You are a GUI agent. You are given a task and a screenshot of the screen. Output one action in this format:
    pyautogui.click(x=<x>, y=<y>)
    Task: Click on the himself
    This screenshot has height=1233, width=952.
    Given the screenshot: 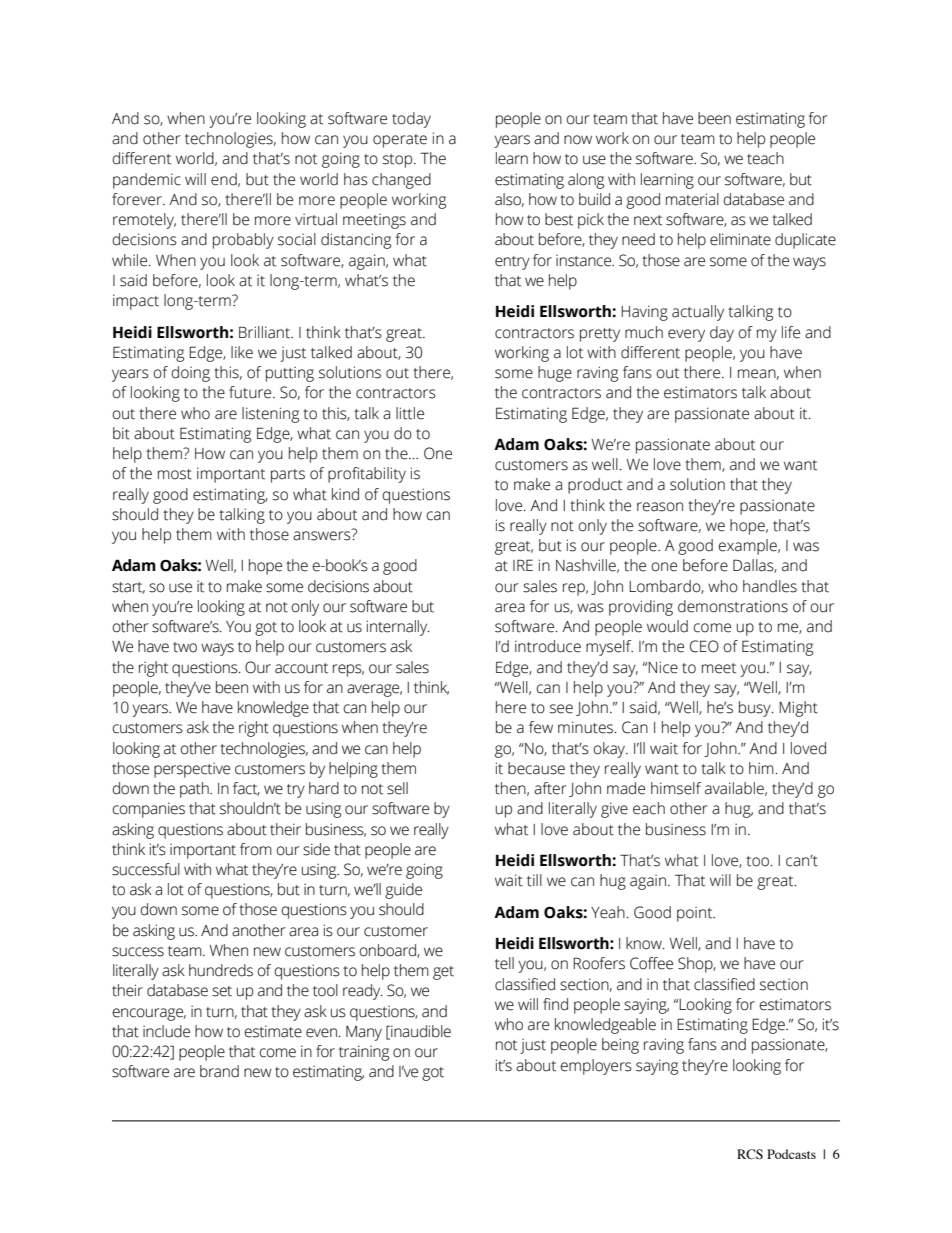 What is the action you would take?
    pyautogui.click(x=676, y=788)
